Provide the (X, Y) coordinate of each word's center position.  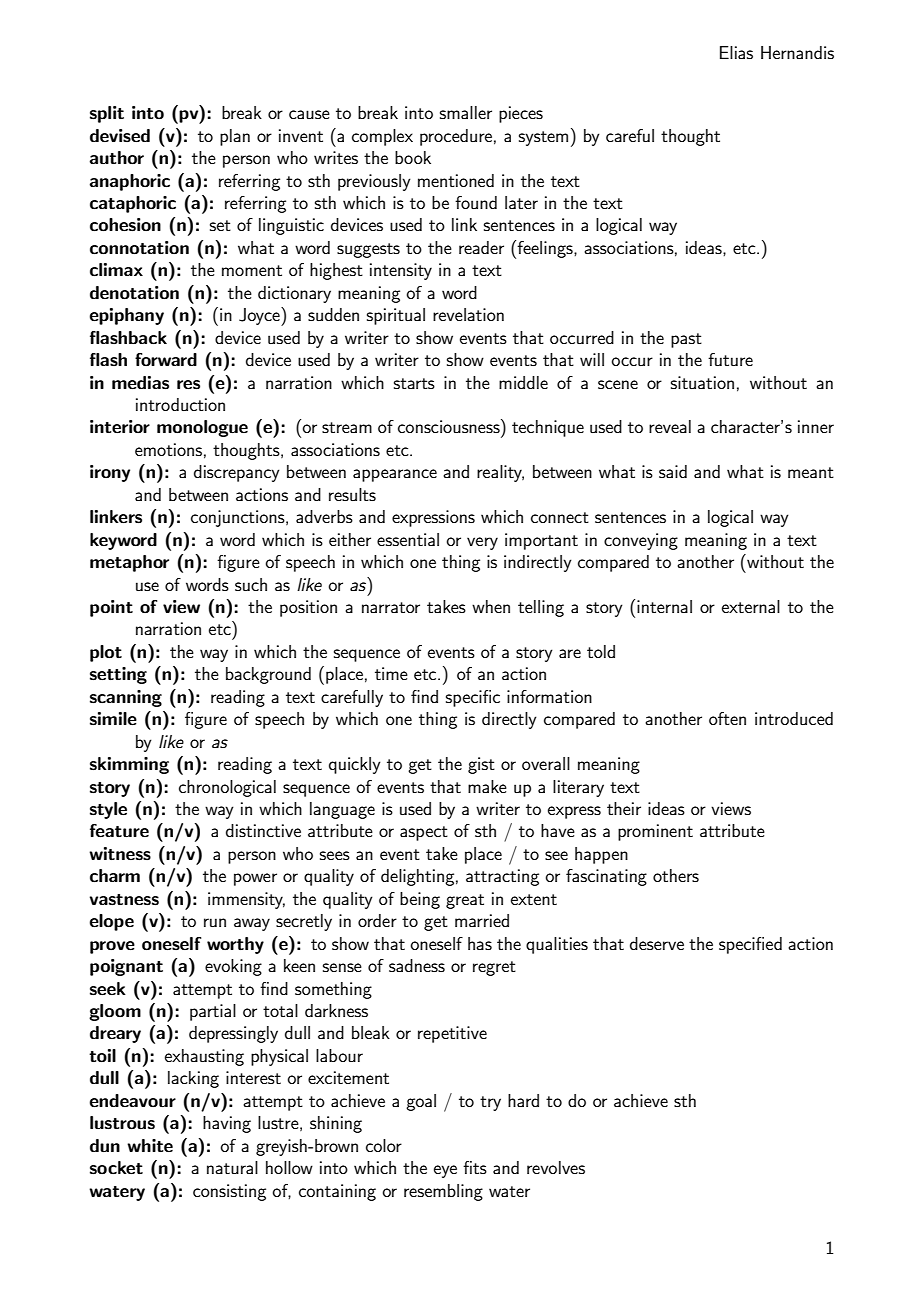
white (150, 1146)
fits (475, 1167)
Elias (736, 52)
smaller (466, 112)
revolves (556, 1167)
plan (235, 137)
